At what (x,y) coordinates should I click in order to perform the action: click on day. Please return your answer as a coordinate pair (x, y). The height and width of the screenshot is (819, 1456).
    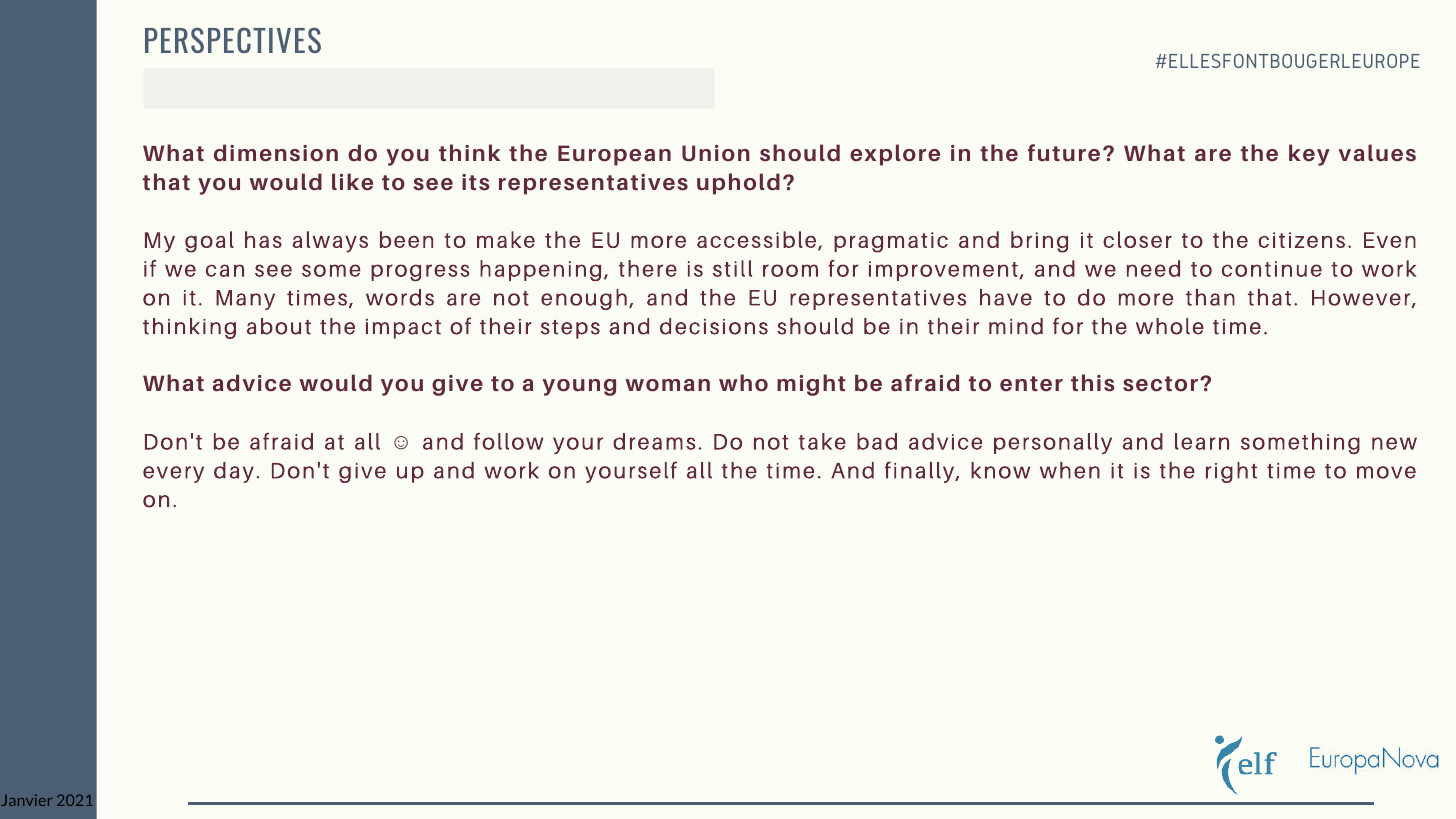
    Looking at the image, I should click on (234, 472).
